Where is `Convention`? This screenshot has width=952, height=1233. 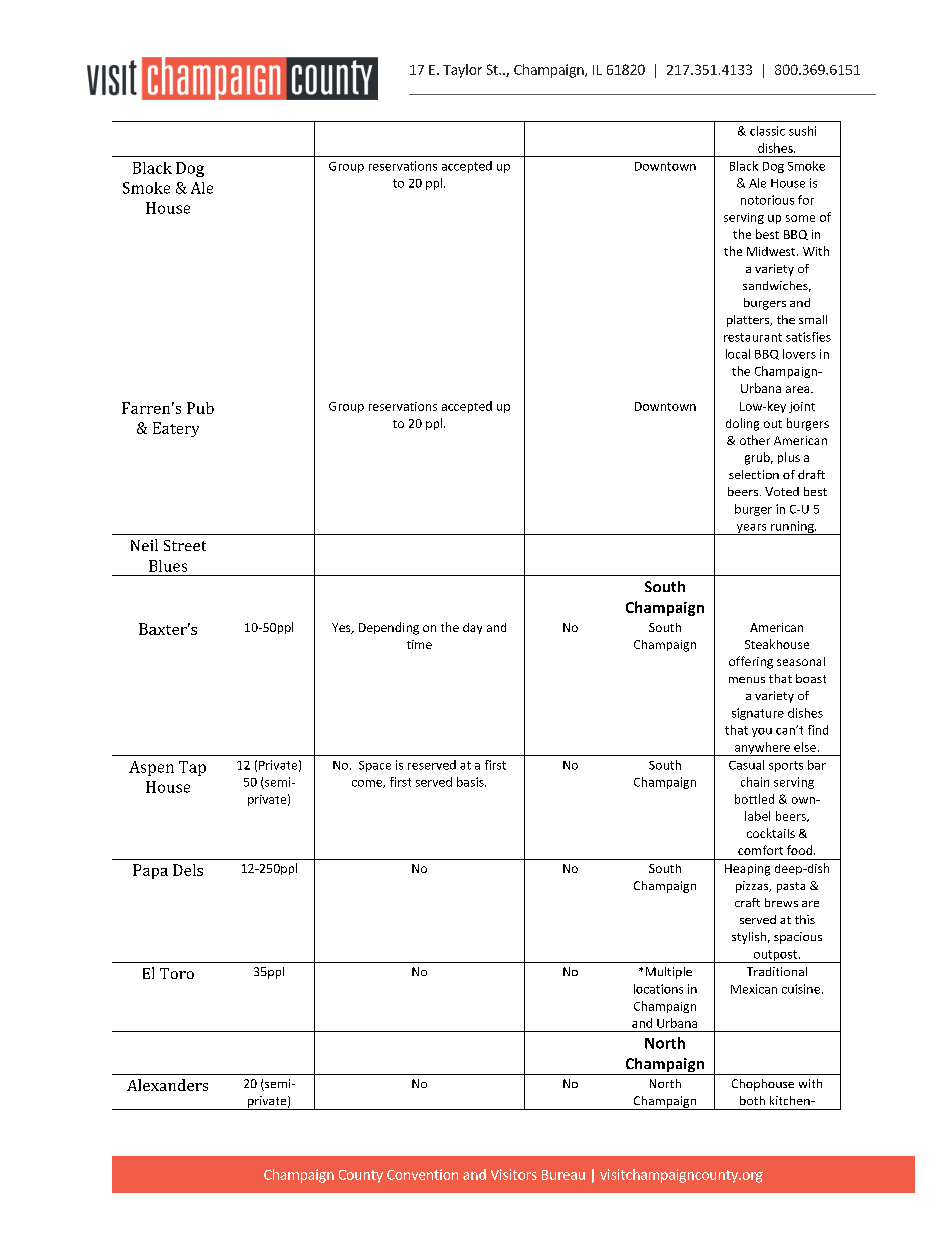
Convention is located at coordinates (422, 1174).
